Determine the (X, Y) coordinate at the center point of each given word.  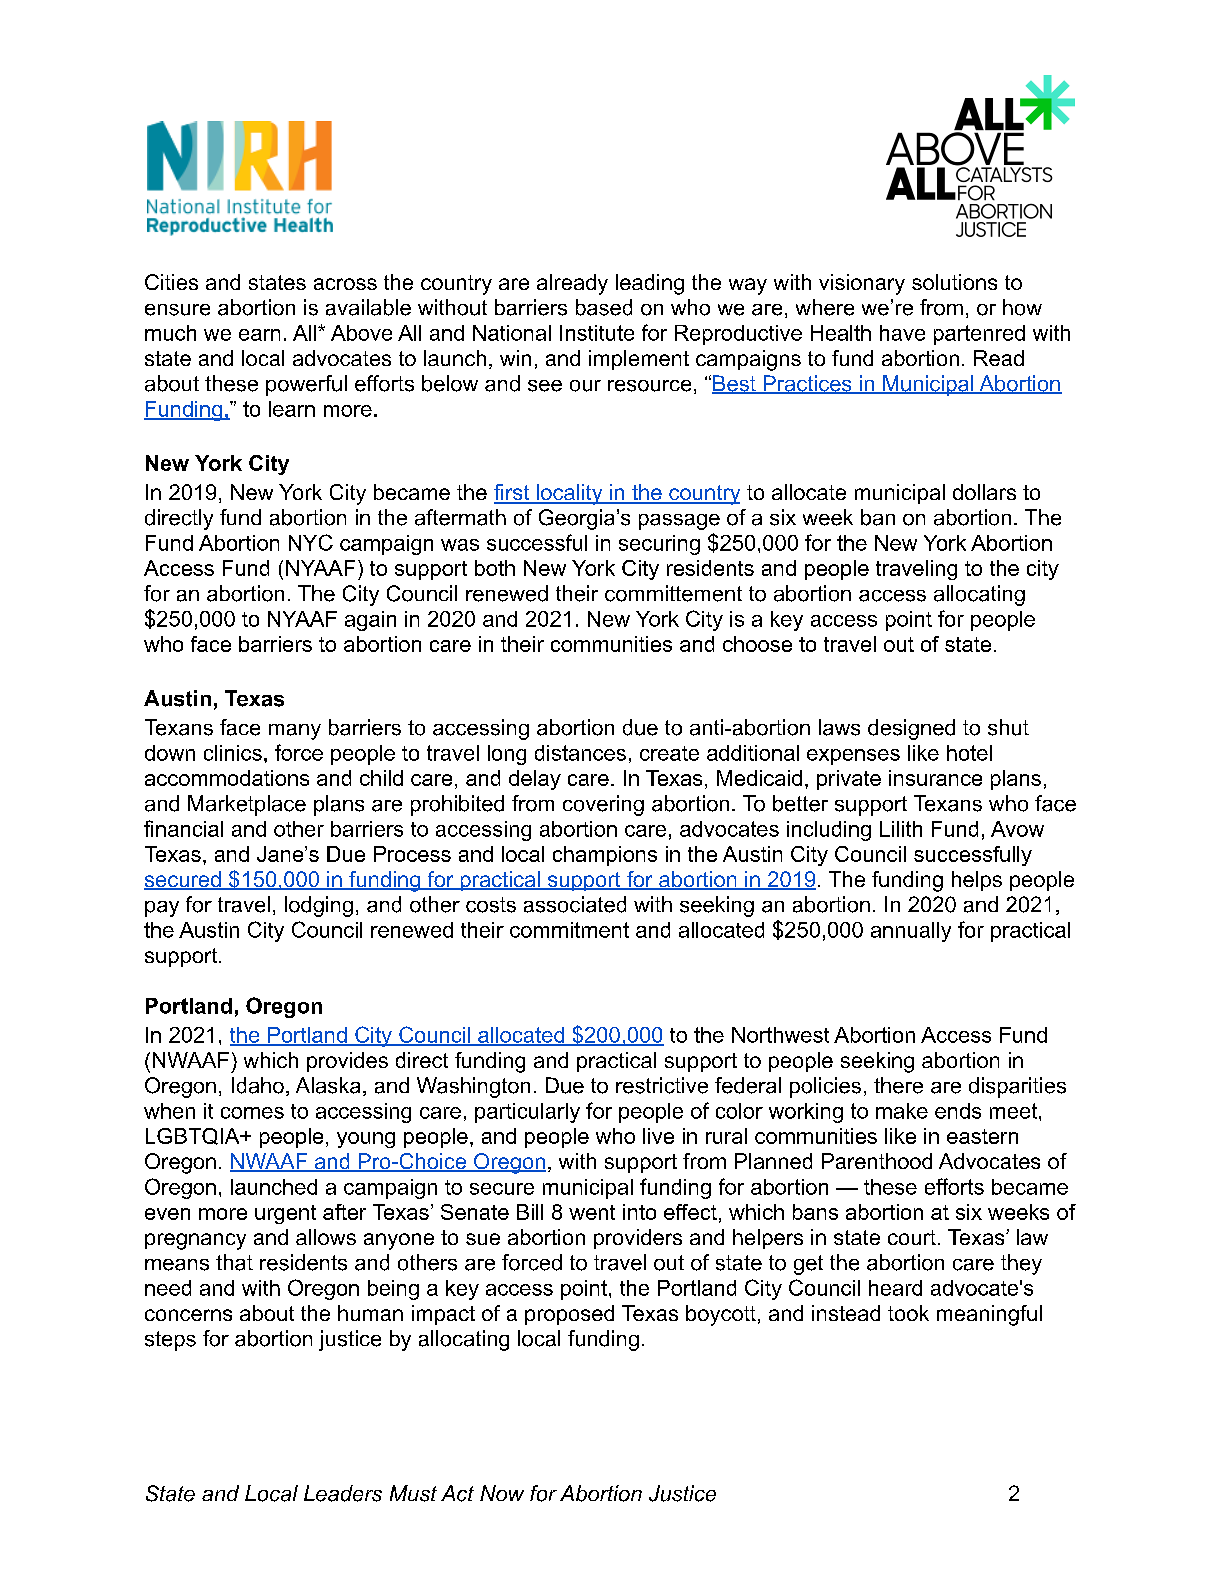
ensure (177, 310)
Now (502, 1493)
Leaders (343, 1493)
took (908, 1313)
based (604, 307)
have (902, 333)
